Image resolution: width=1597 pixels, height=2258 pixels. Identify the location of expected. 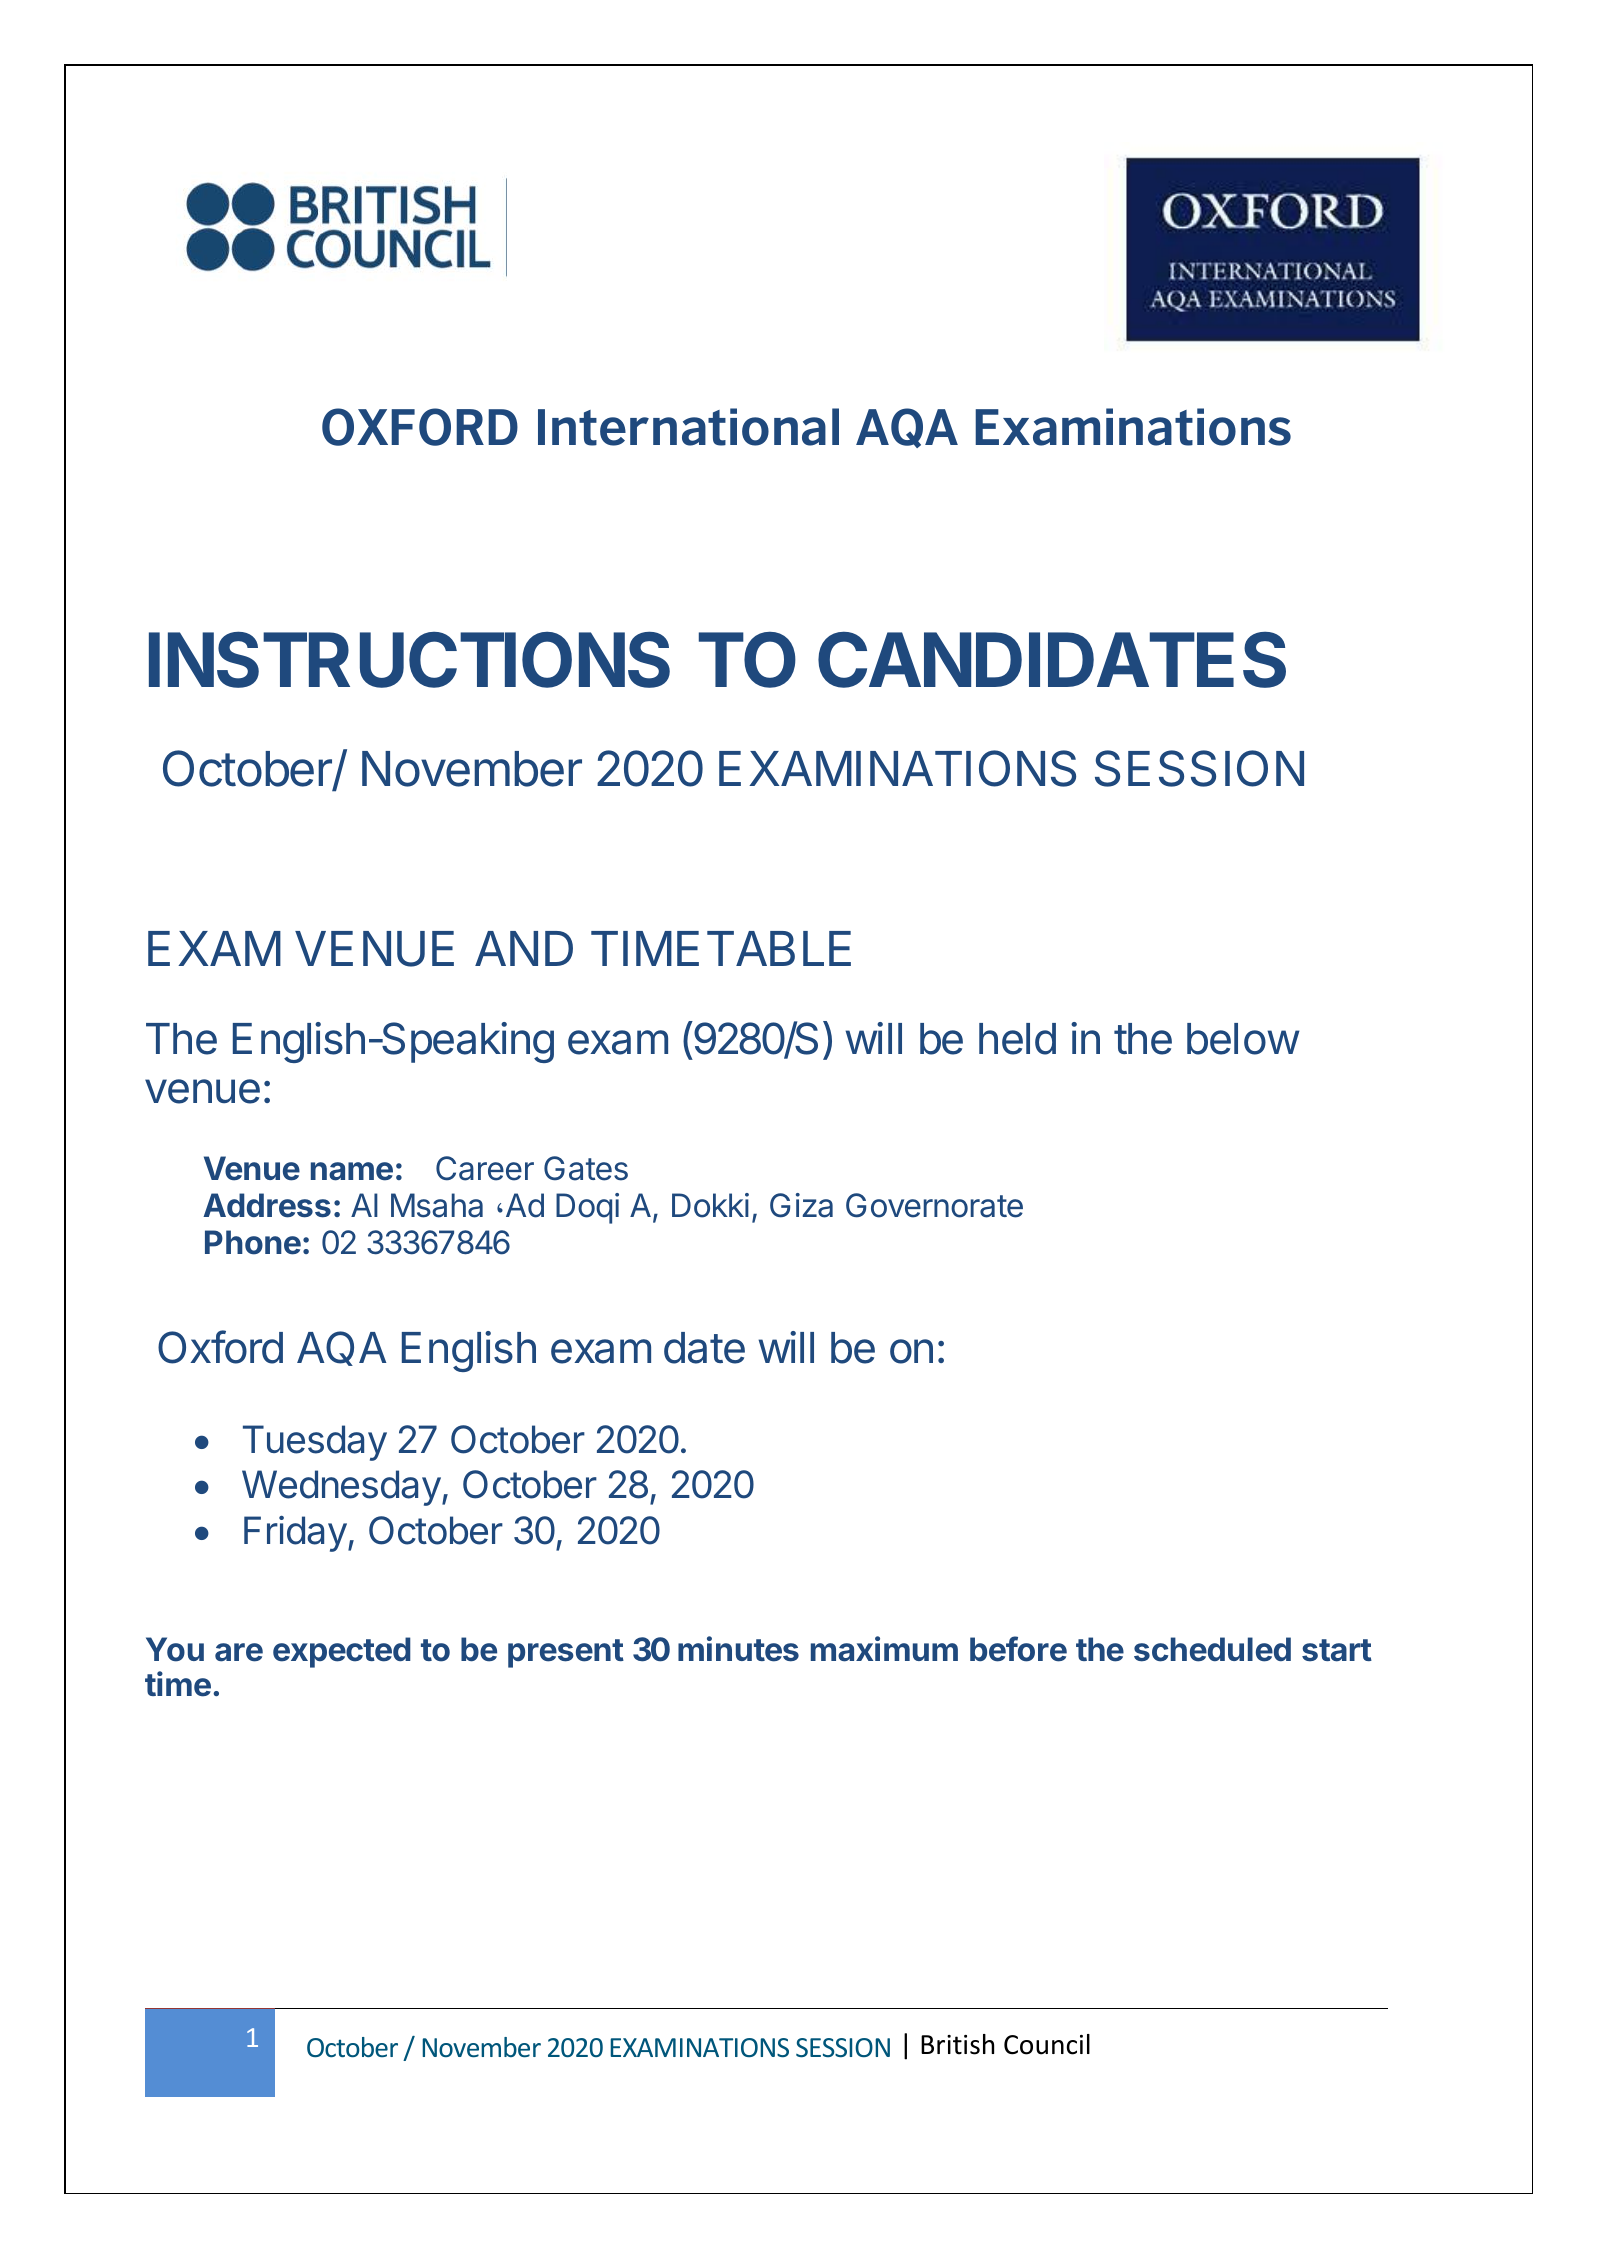
(342, 1652).
